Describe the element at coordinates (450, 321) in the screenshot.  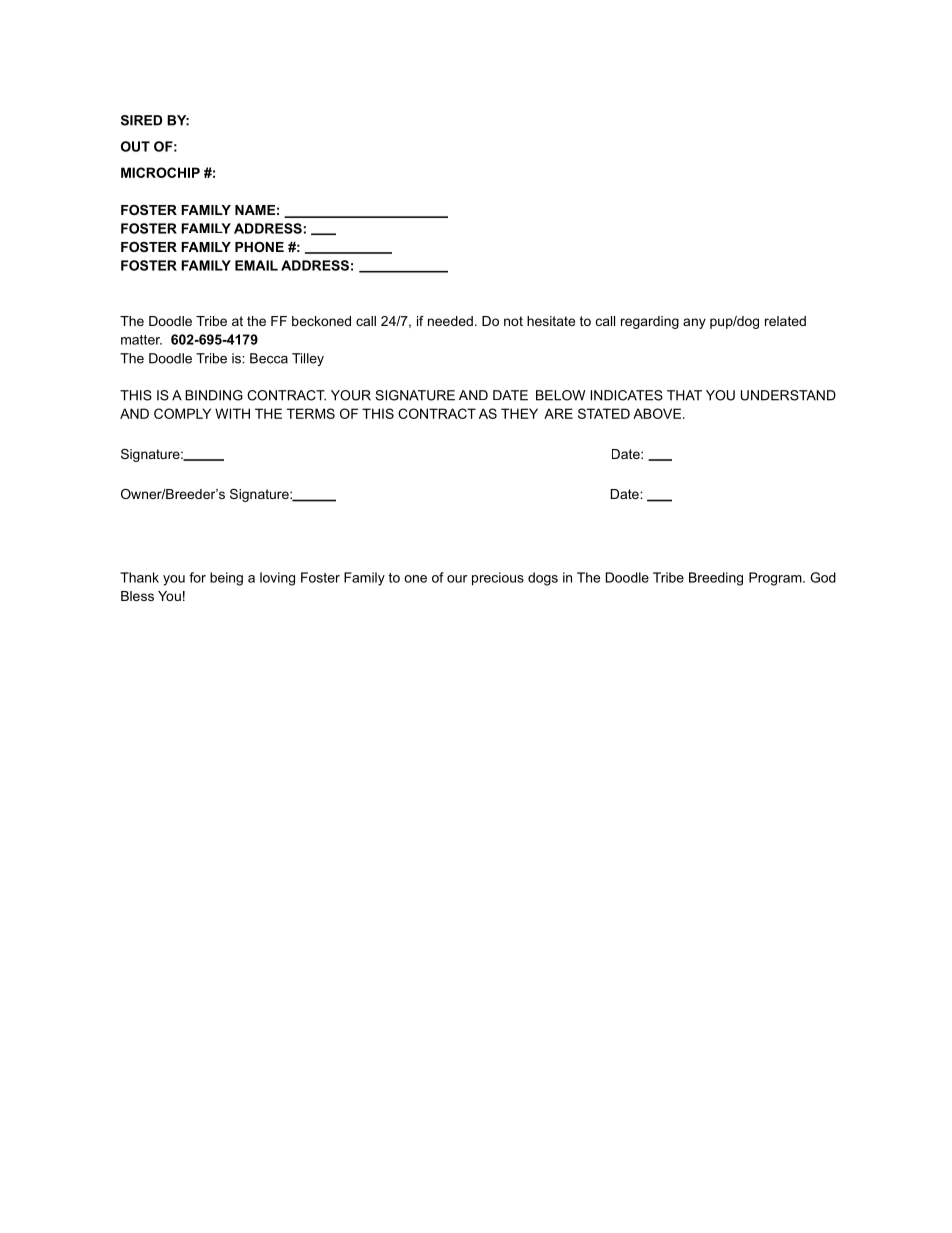
I see `needed` at that location.
